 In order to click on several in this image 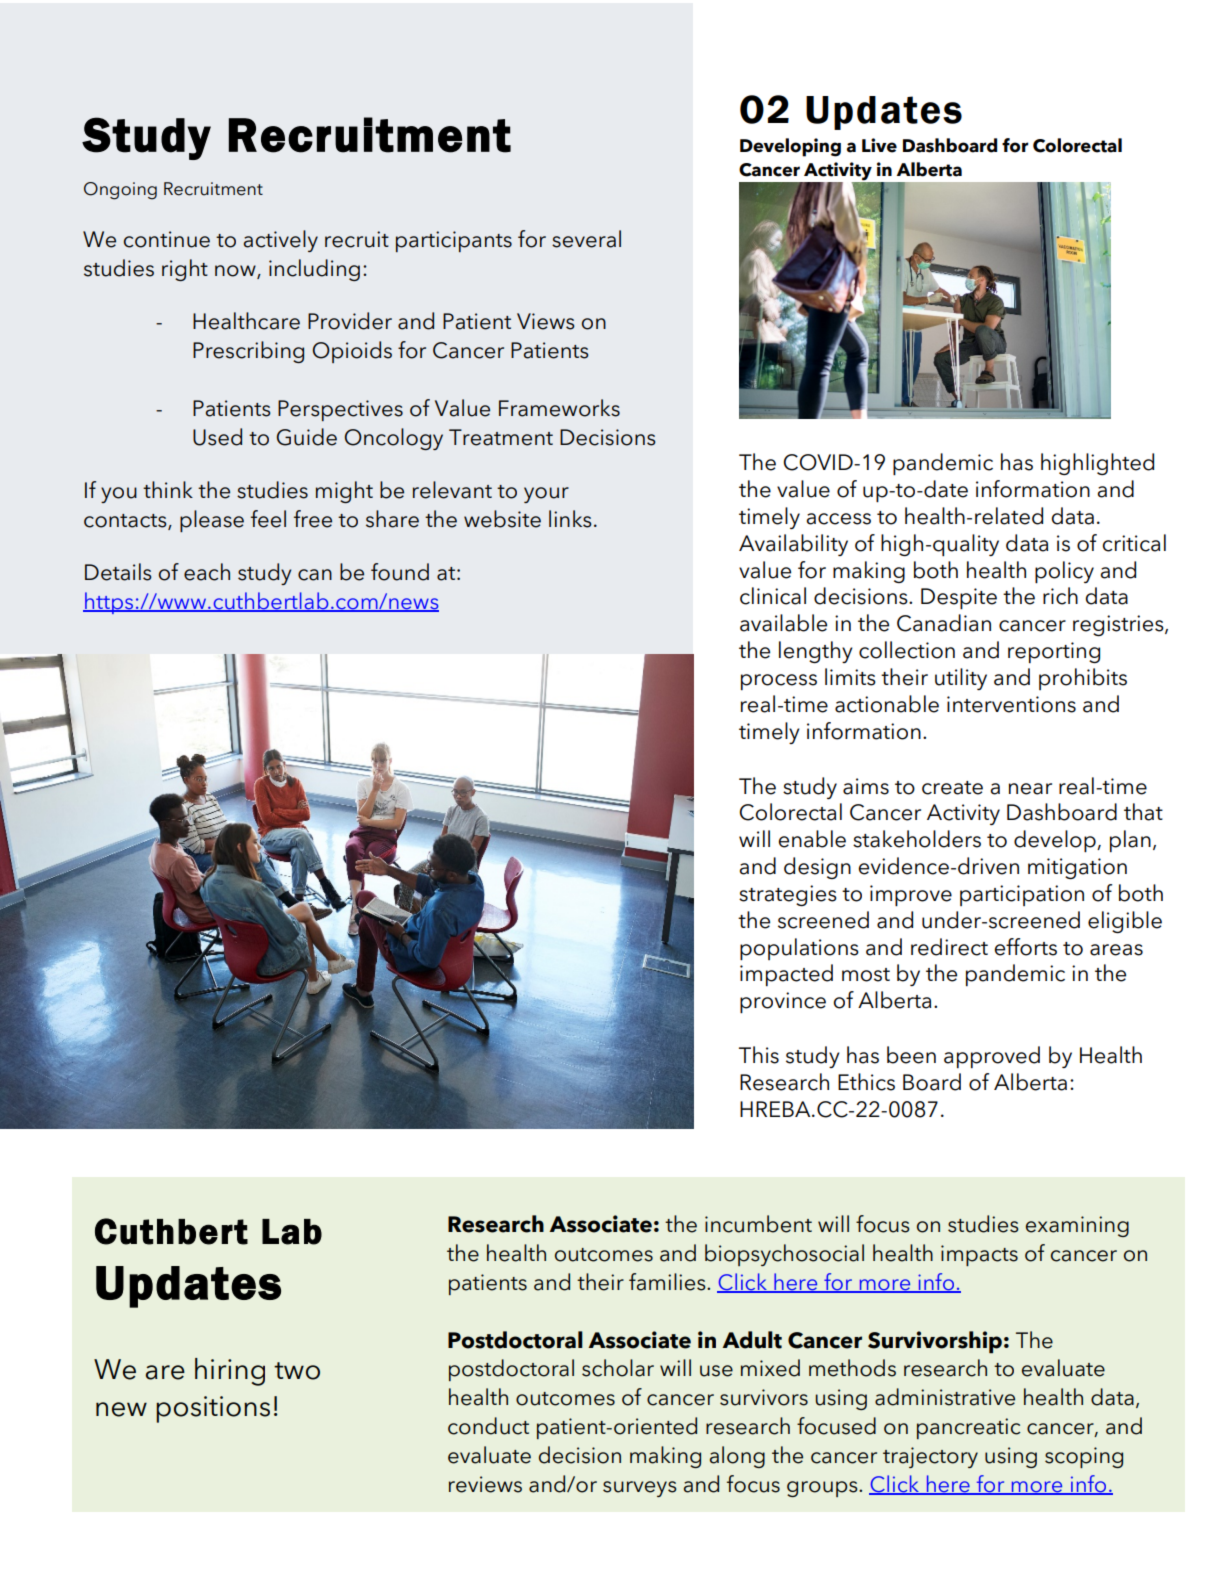, I will do `click(586, 239)`.
